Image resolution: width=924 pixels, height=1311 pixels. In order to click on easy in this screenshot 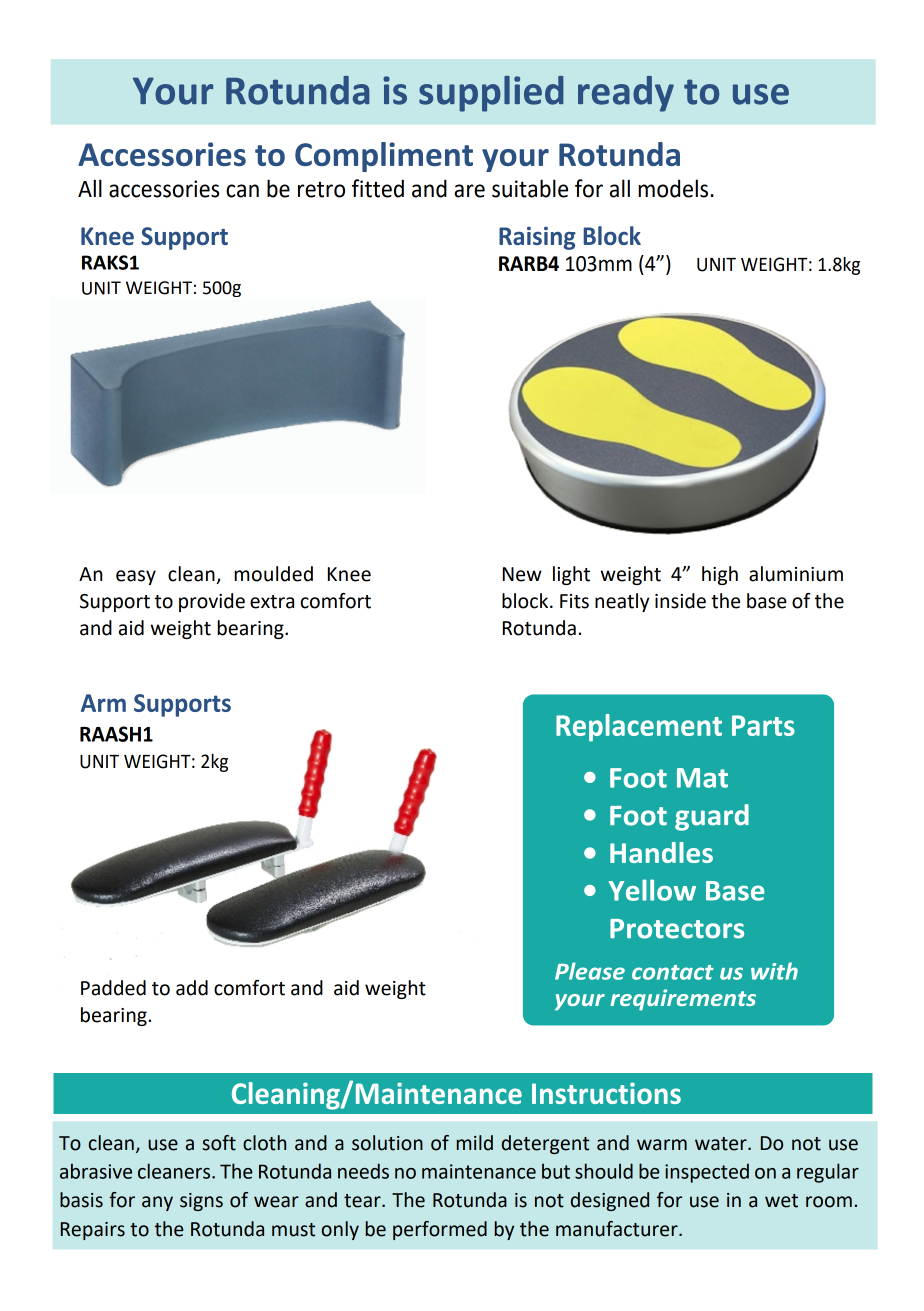, I will do `click(136, 577)`.
